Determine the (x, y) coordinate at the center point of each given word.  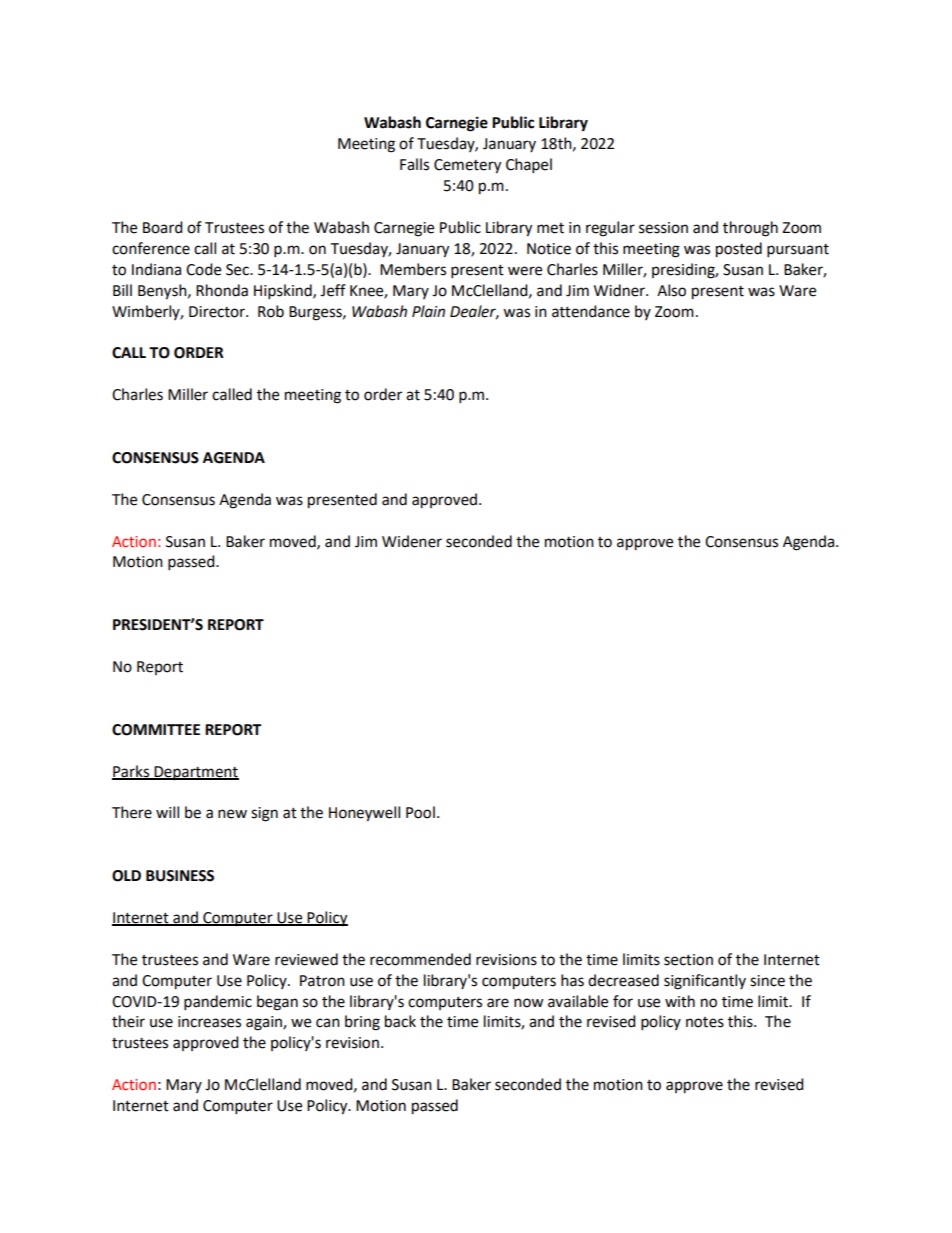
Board (163, 227)
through (750, 229)
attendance (591, 311)
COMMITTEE (156, 730)
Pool (420, 812)
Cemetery (467, 166)
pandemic (218, 1003)
